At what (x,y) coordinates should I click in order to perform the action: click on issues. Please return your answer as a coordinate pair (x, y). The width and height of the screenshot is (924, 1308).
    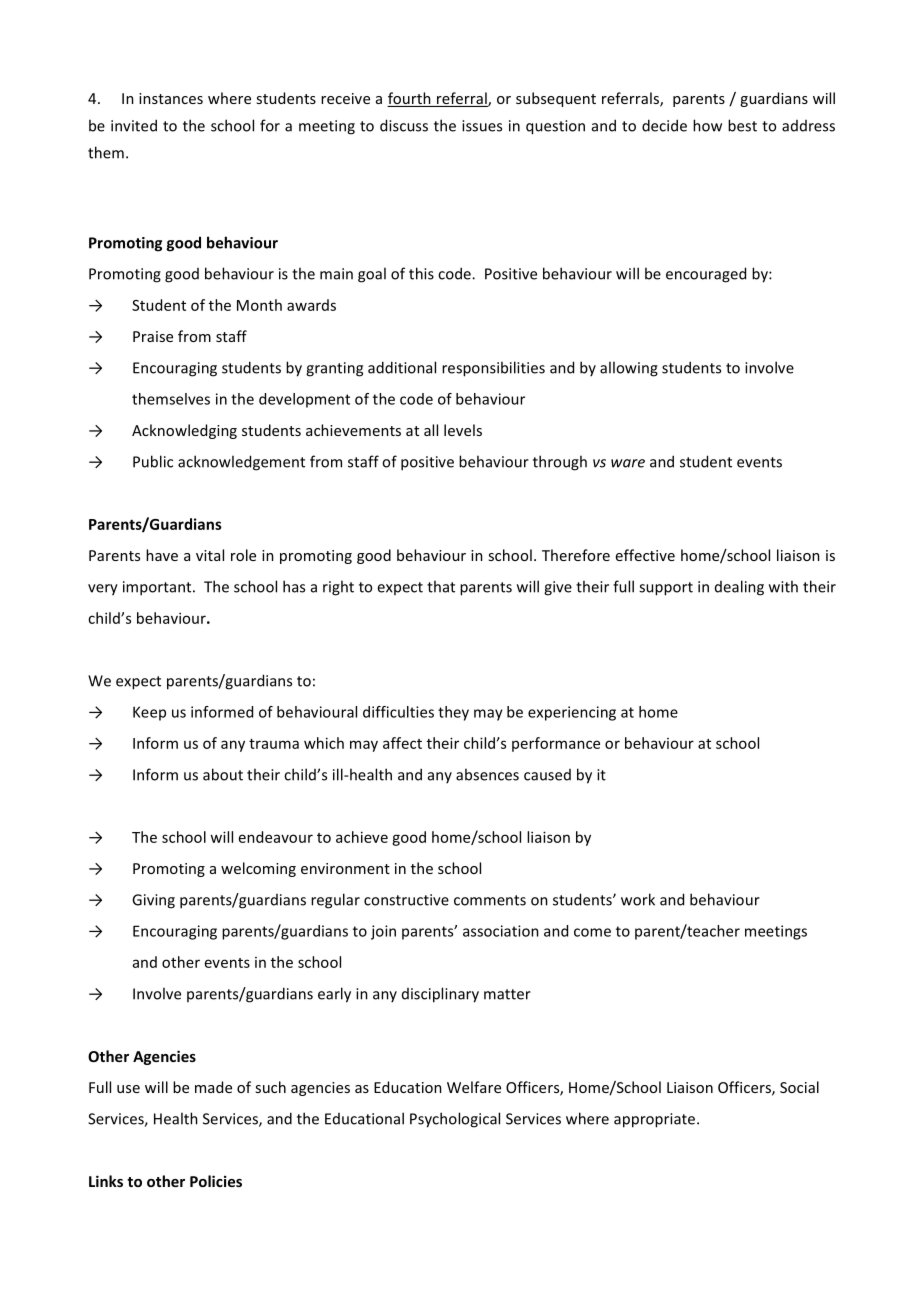
    Looking at the image, I should click on (482, 126).
